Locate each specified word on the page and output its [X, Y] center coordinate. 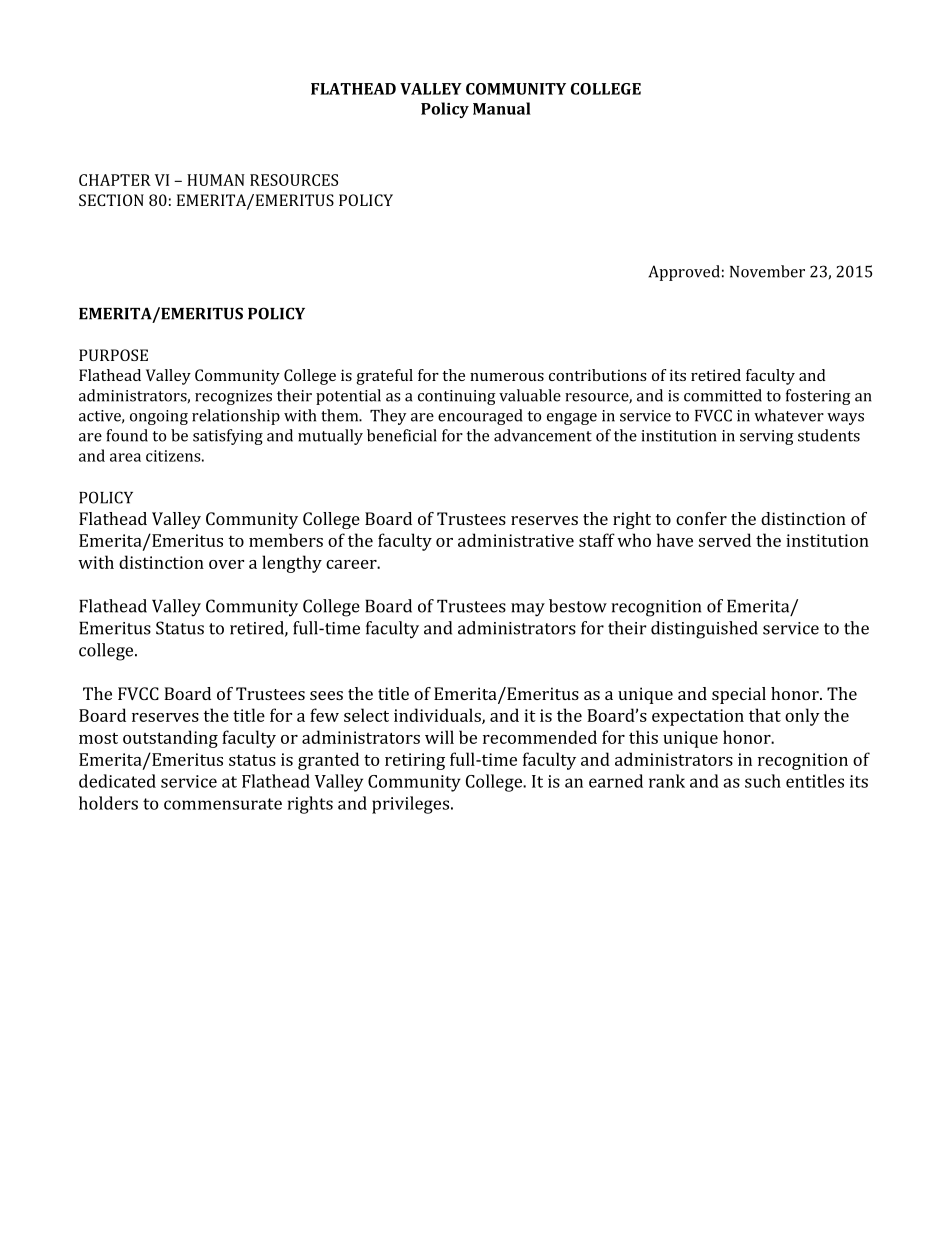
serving [767, 437]
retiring [415, 761]
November [767, 271]
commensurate [223, 804]
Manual [502, 108]
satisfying [228, 437]
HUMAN [216, 180]
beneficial [402, 435]
